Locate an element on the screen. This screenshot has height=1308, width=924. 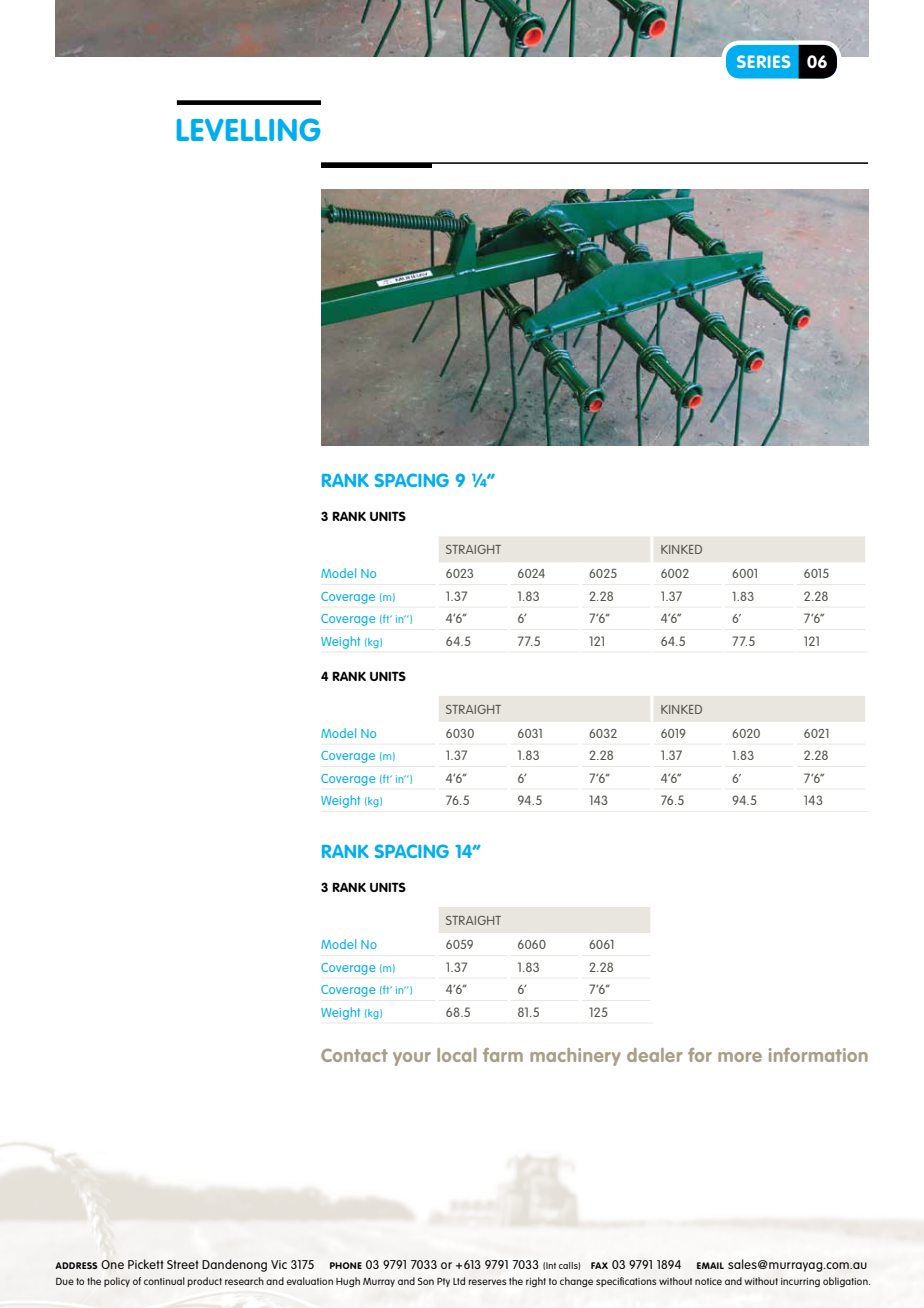
Contact is located at coordinates (354, 1055).
